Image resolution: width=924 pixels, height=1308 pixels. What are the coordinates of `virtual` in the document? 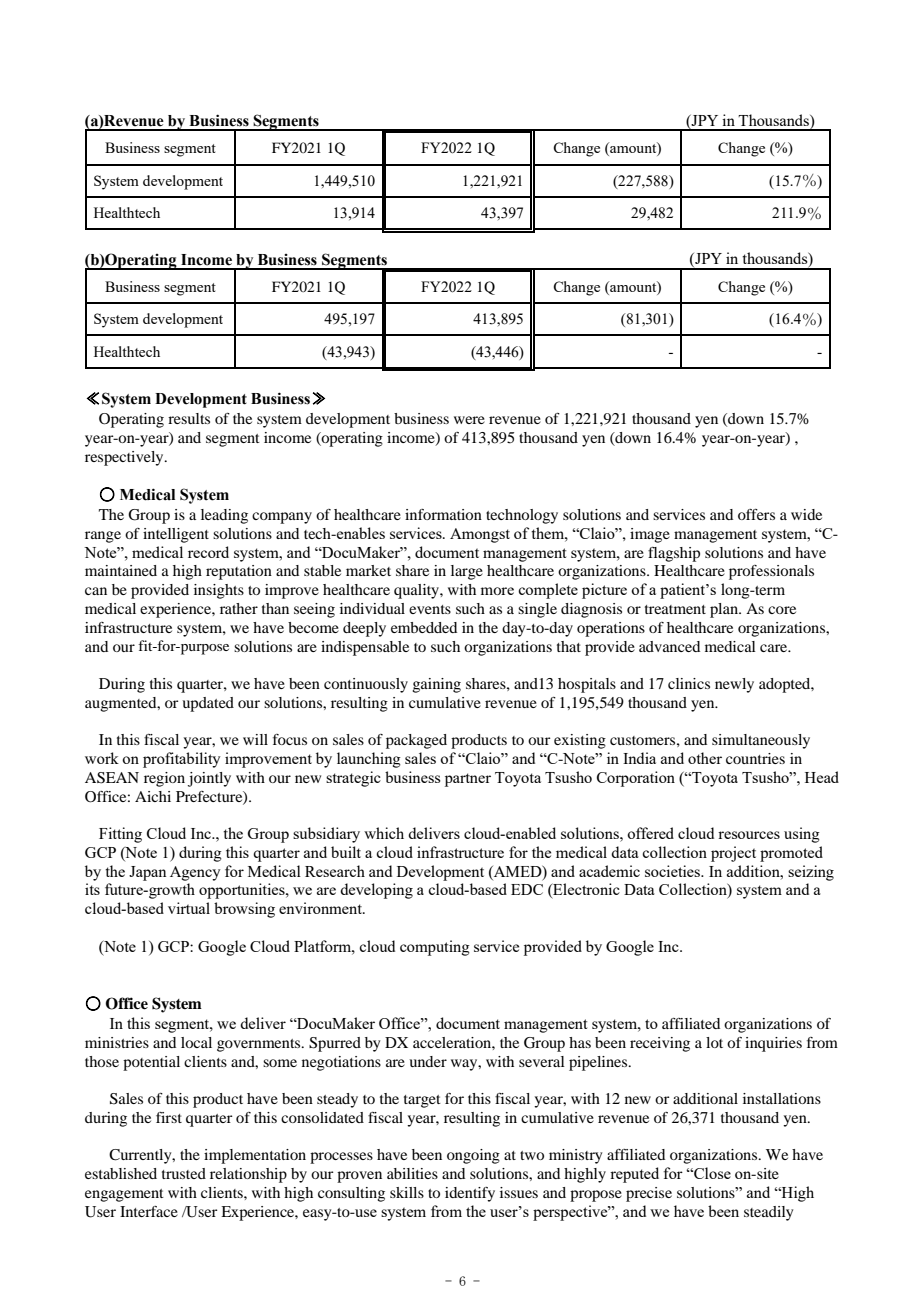 It's located at (189, 908).
